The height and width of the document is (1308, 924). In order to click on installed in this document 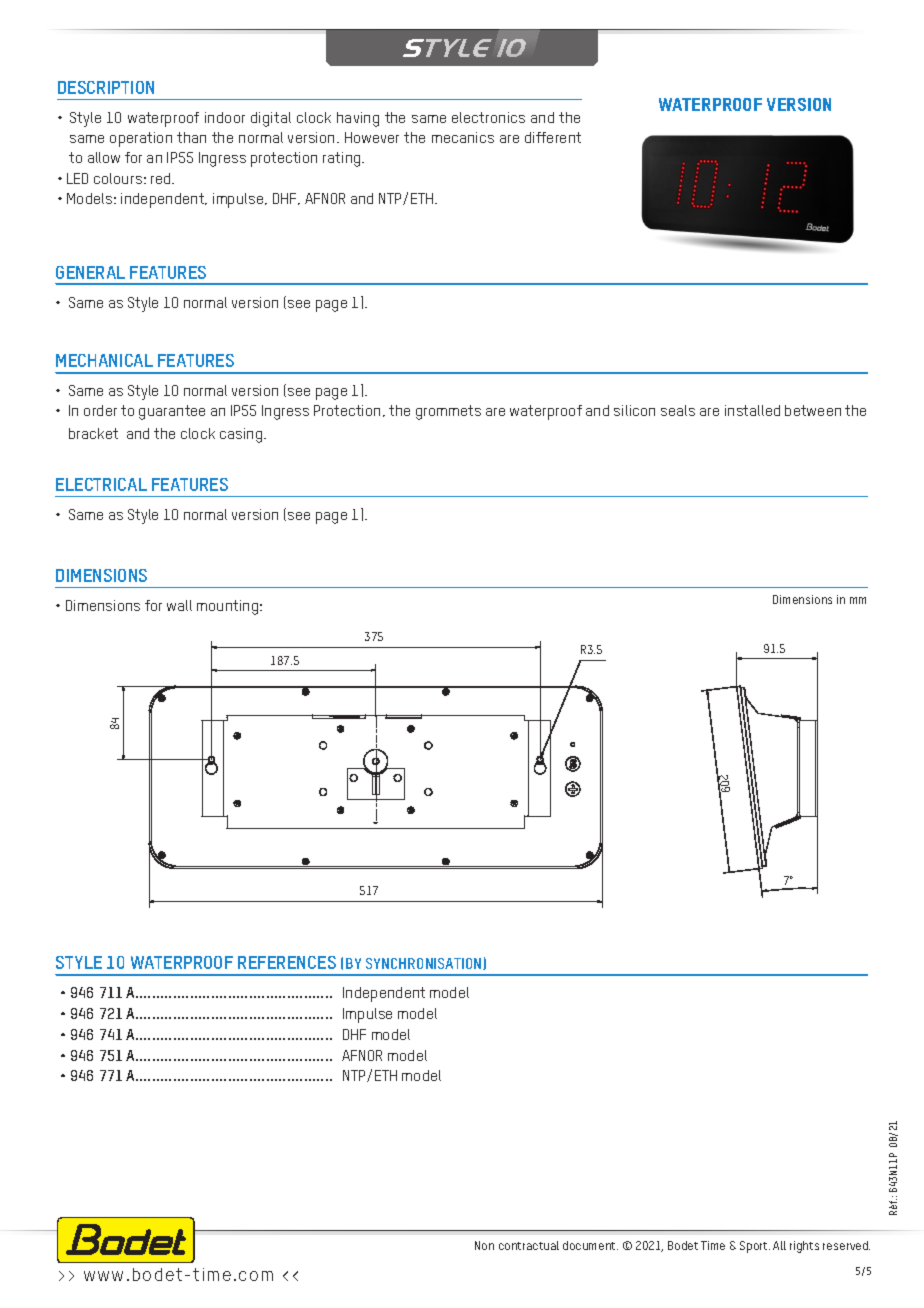, I will do `click(752, 410)`.
